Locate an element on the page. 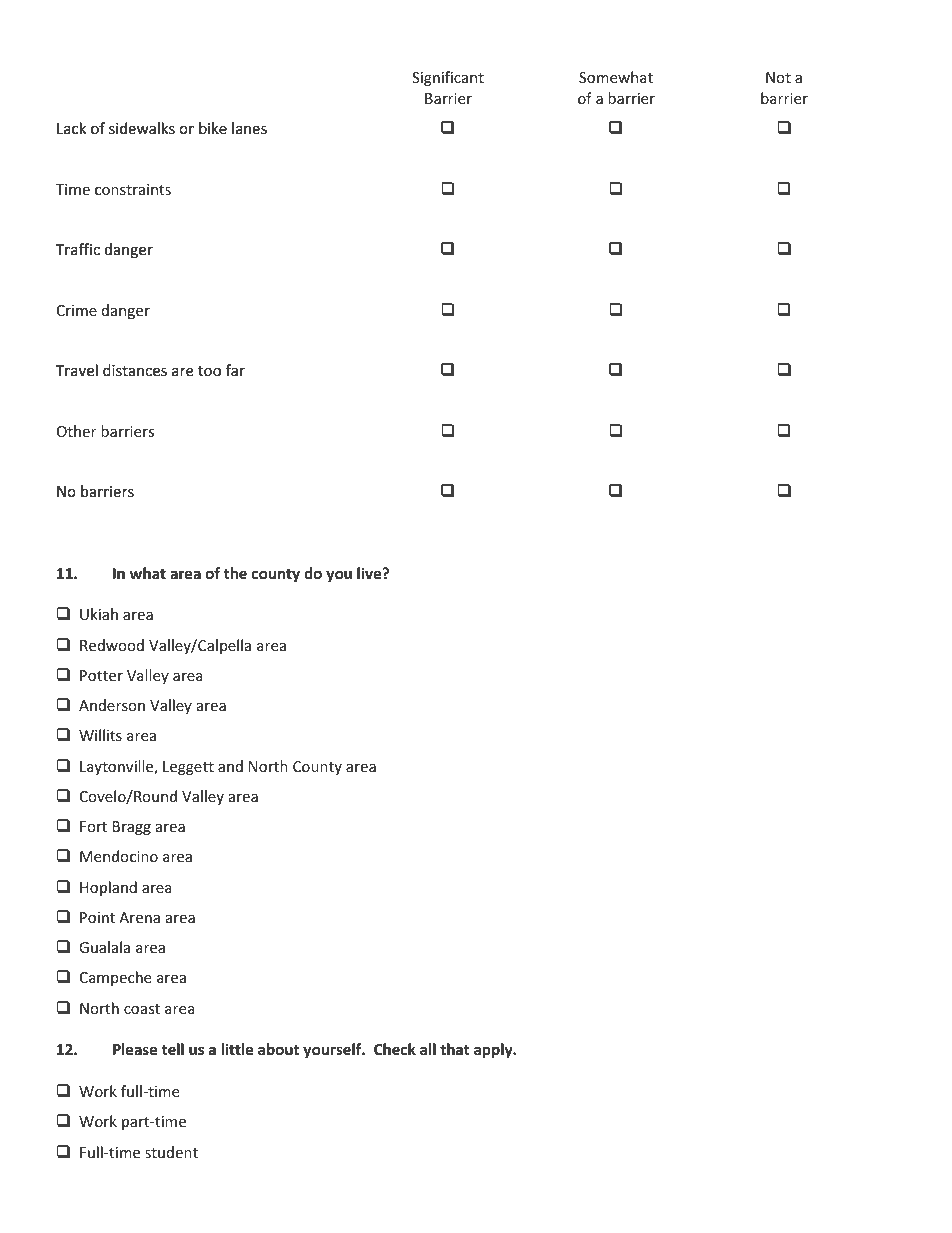 This page has width=952, height=1233. Check is located at coordinates (395, 1049).
